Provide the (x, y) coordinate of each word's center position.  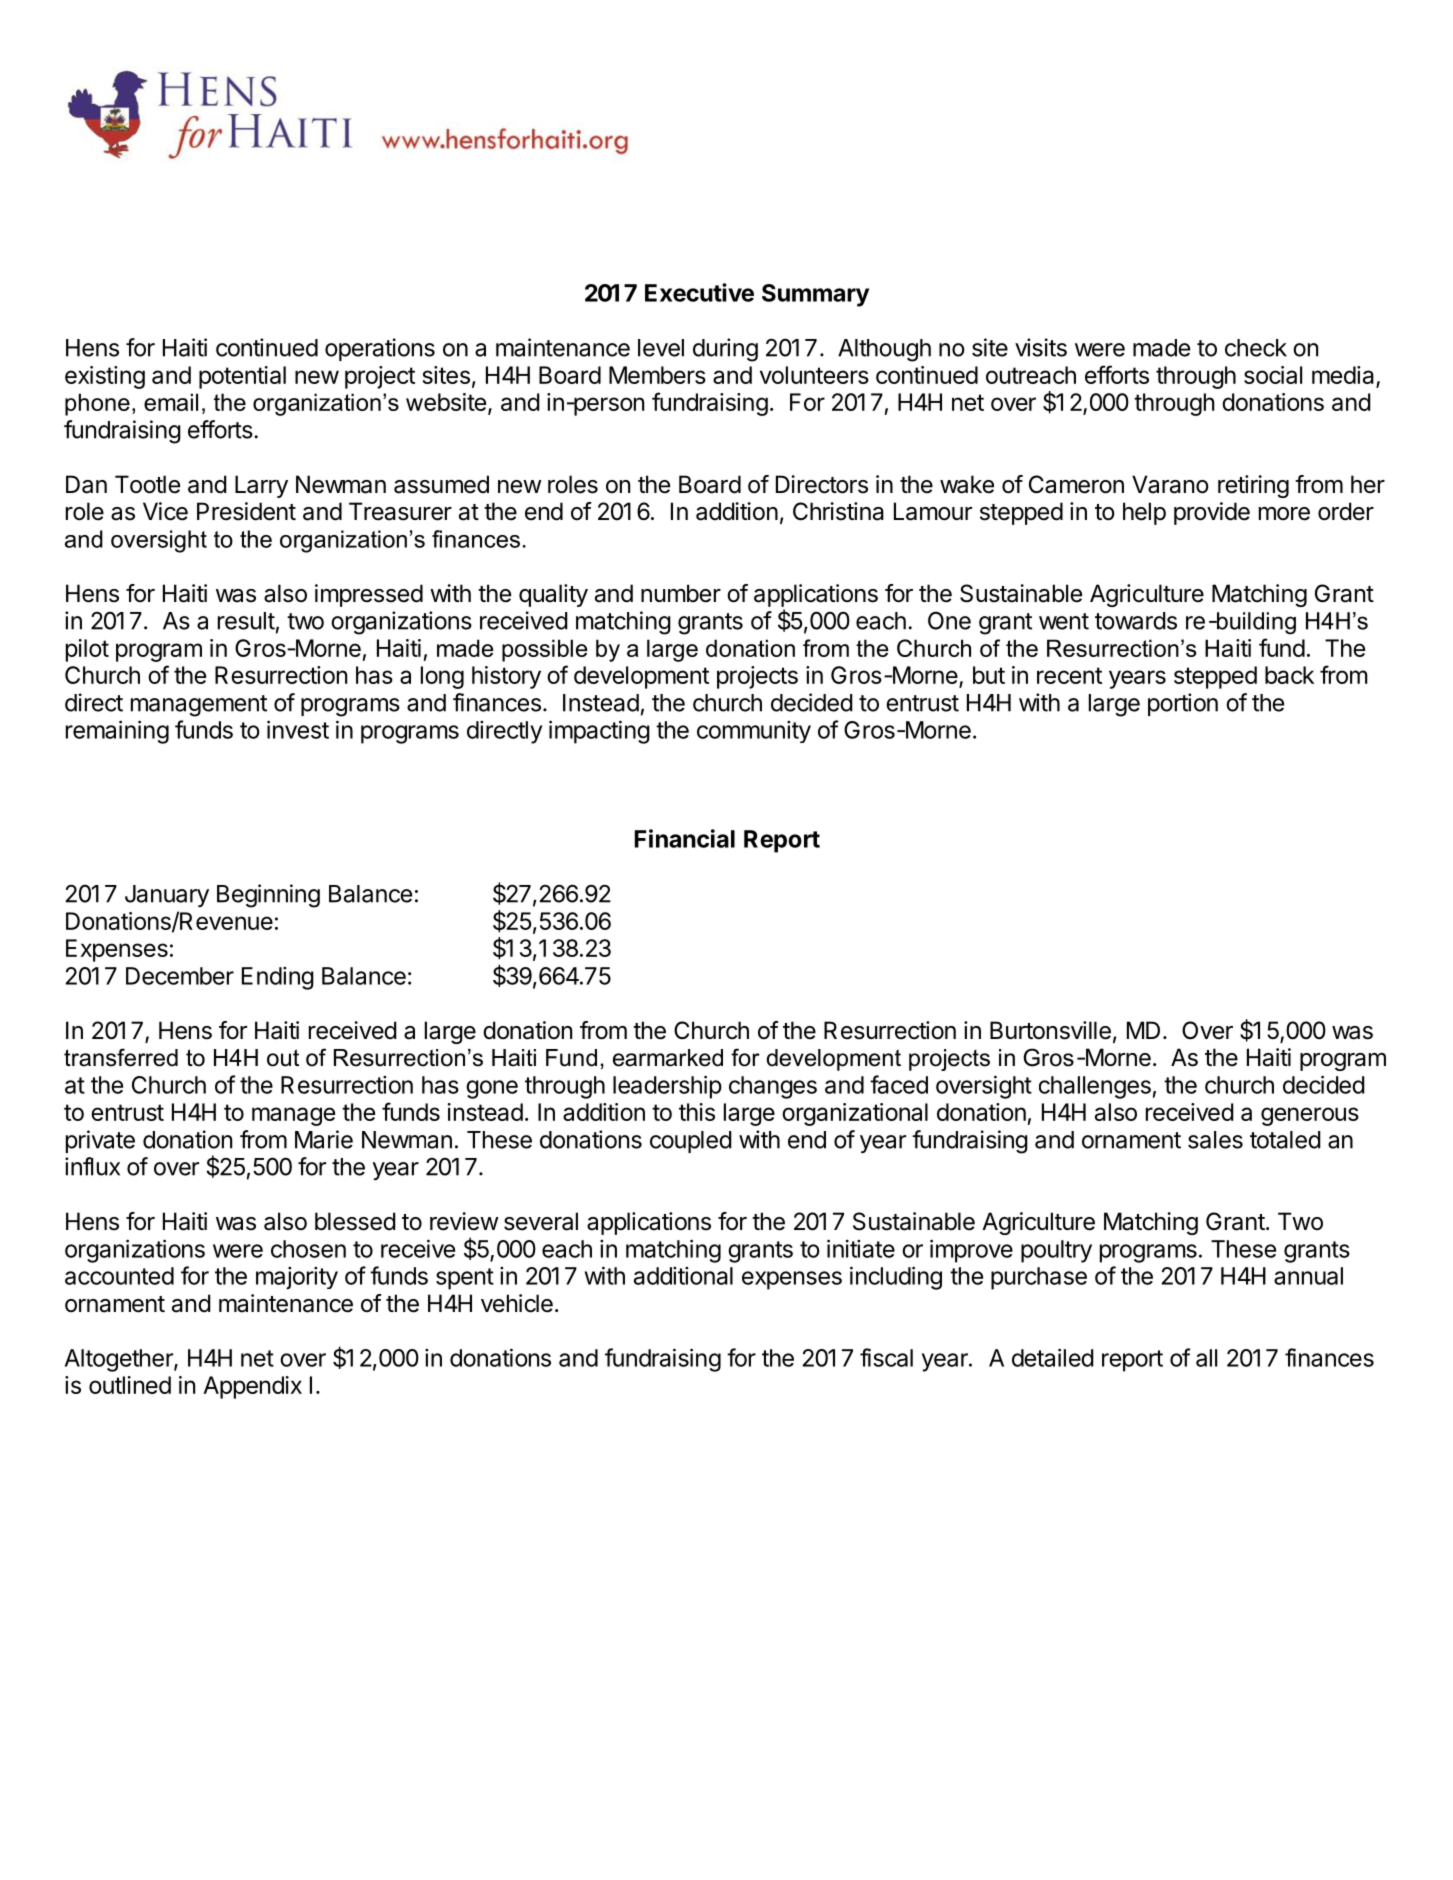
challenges (1095, 1087)
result (246, 621)
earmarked (668, 1058)
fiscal (886, 1357)
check (1256, 348)
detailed (1053, 1357)
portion (1183, 704)
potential (242, 377)
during (725, 350)
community (754, 732)
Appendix (252, 1387)
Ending (278, 978)
